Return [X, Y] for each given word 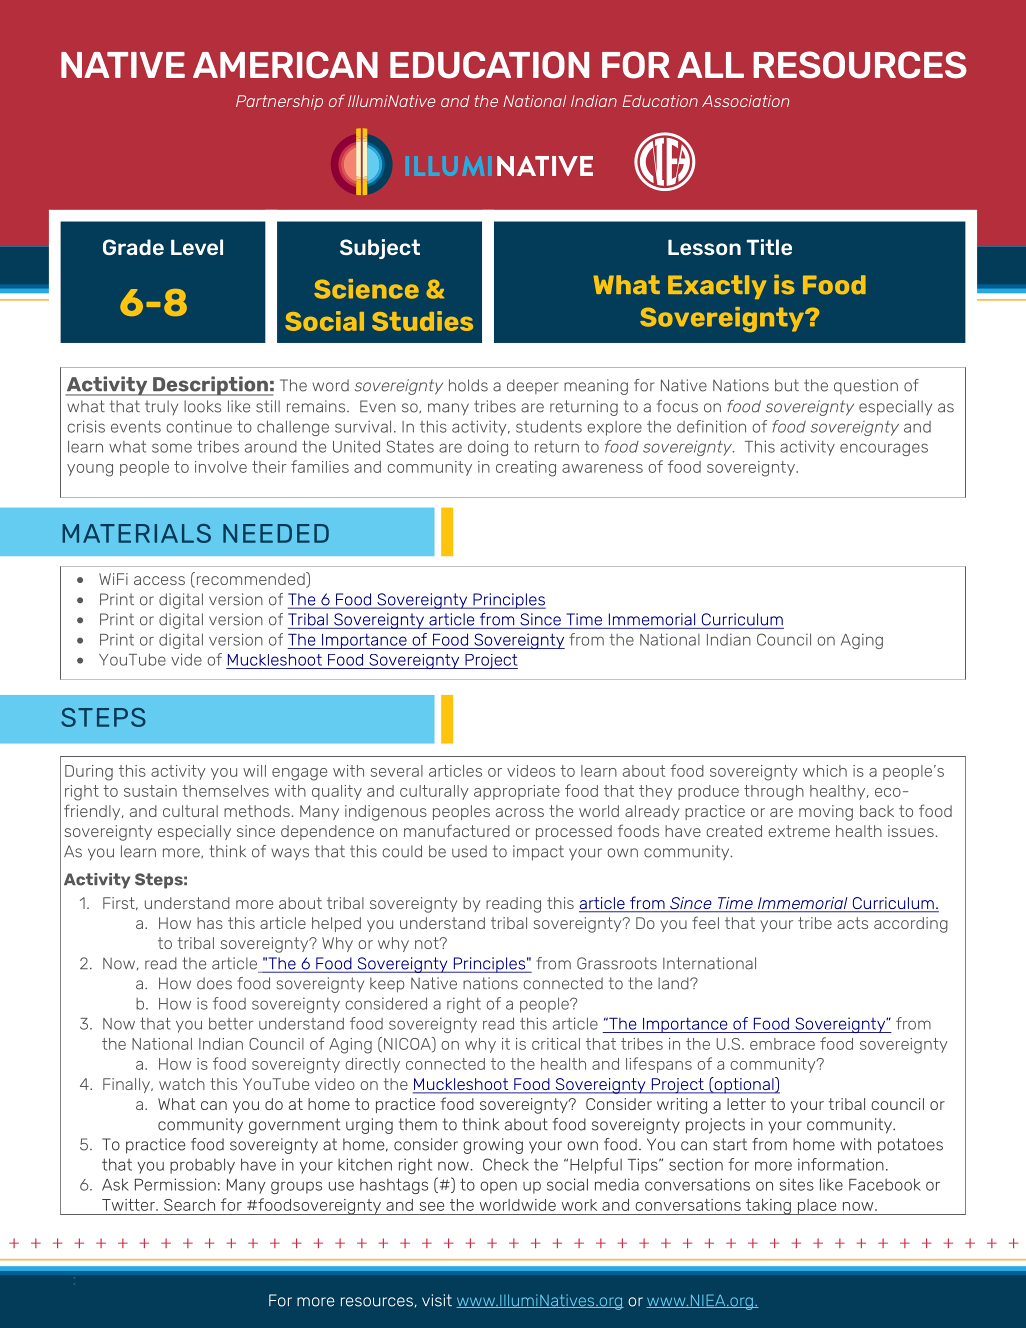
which [825, 771]
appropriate [517, 792]
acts [852, 923]
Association [745, 101]
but [787, 385]
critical [556, 1044]
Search [189, 1205]
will [254, 771]
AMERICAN [285, 65]
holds [468, 385]
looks [202, 406]
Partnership [279, 102]
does [214, 983]
